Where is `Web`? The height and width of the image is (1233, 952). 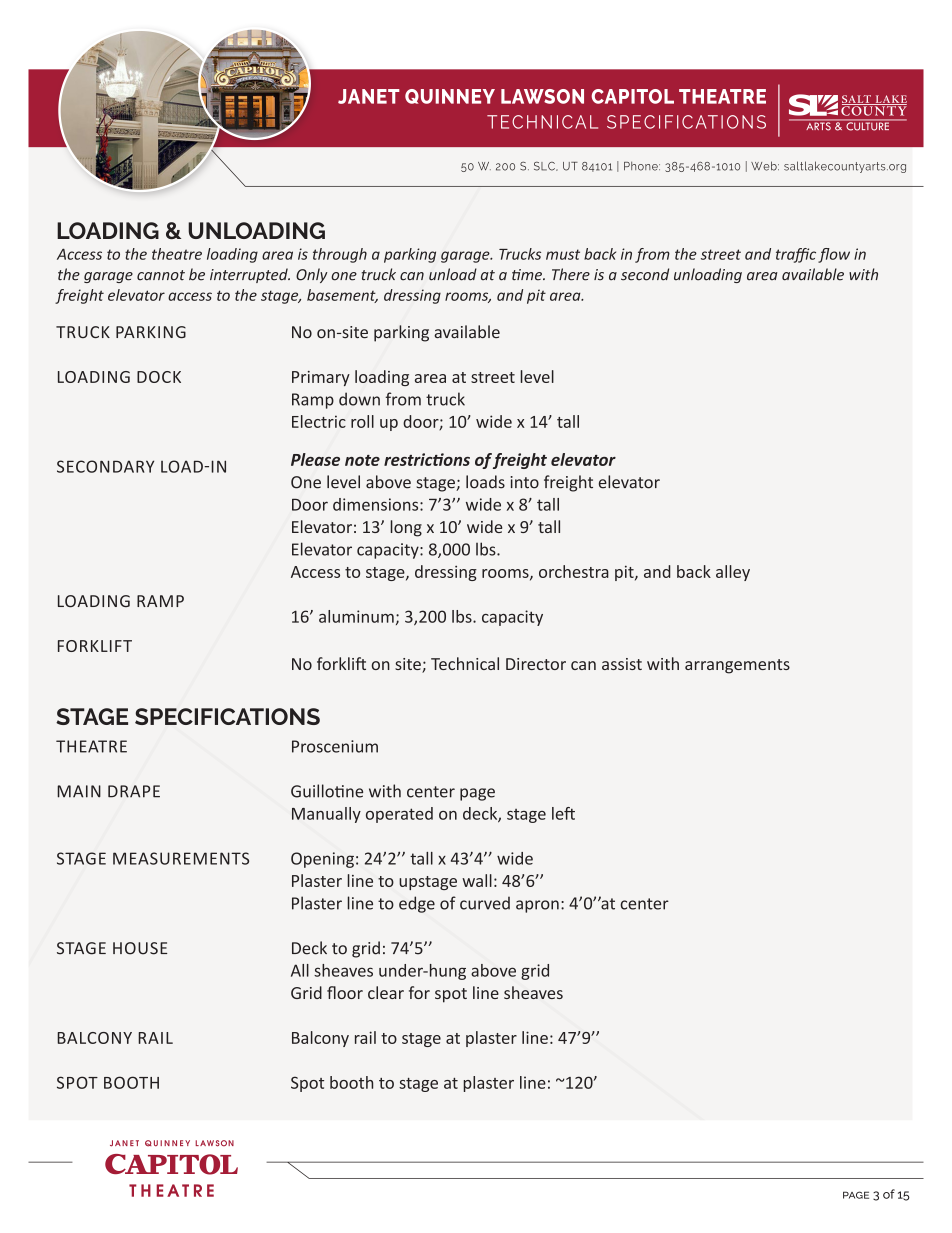 Web is located at coordinates (765, 166).
